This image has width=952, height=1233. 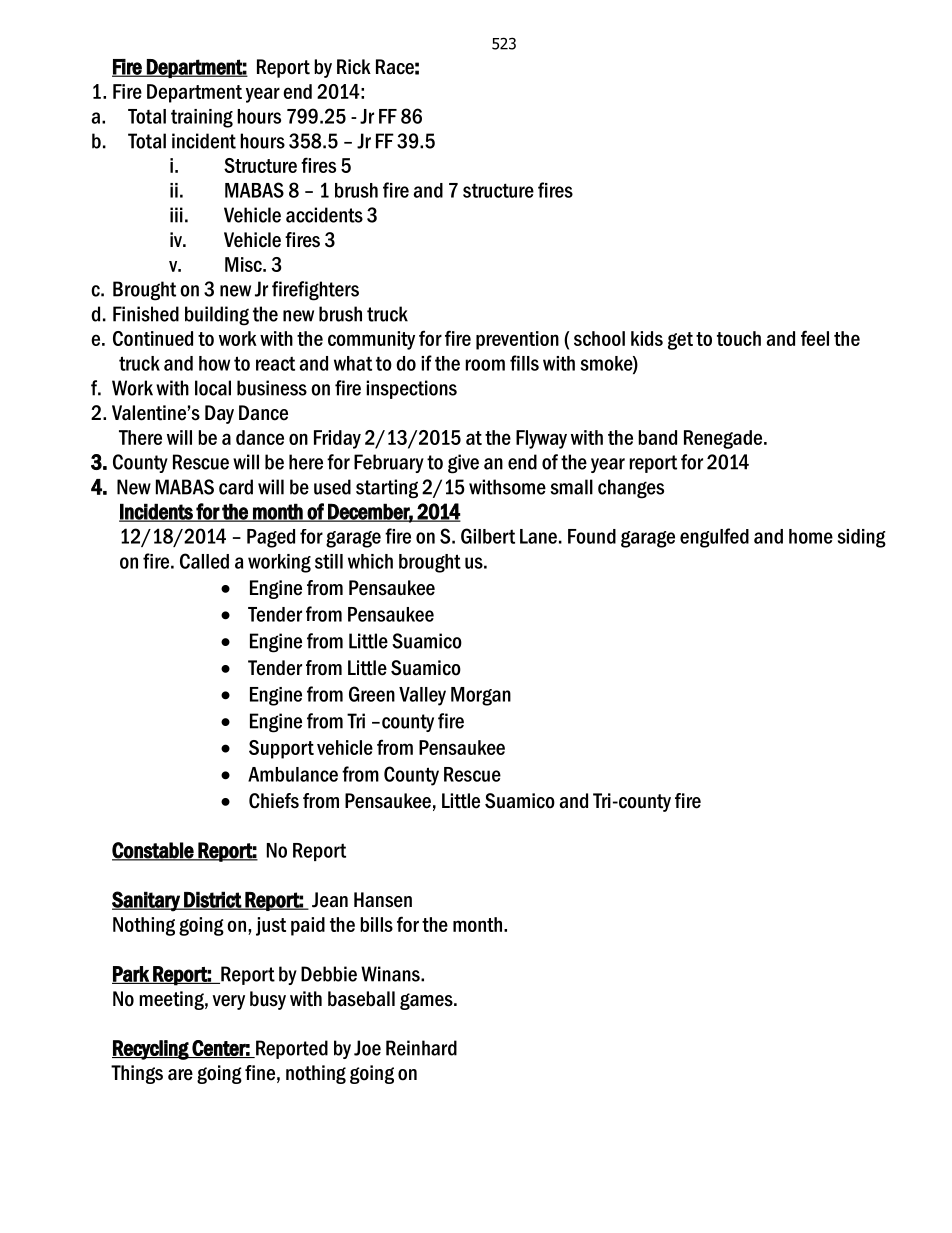 What do you see at coordinates (383, 900) in the image?
I see `Hansen` at bounding box center [383, 900].
